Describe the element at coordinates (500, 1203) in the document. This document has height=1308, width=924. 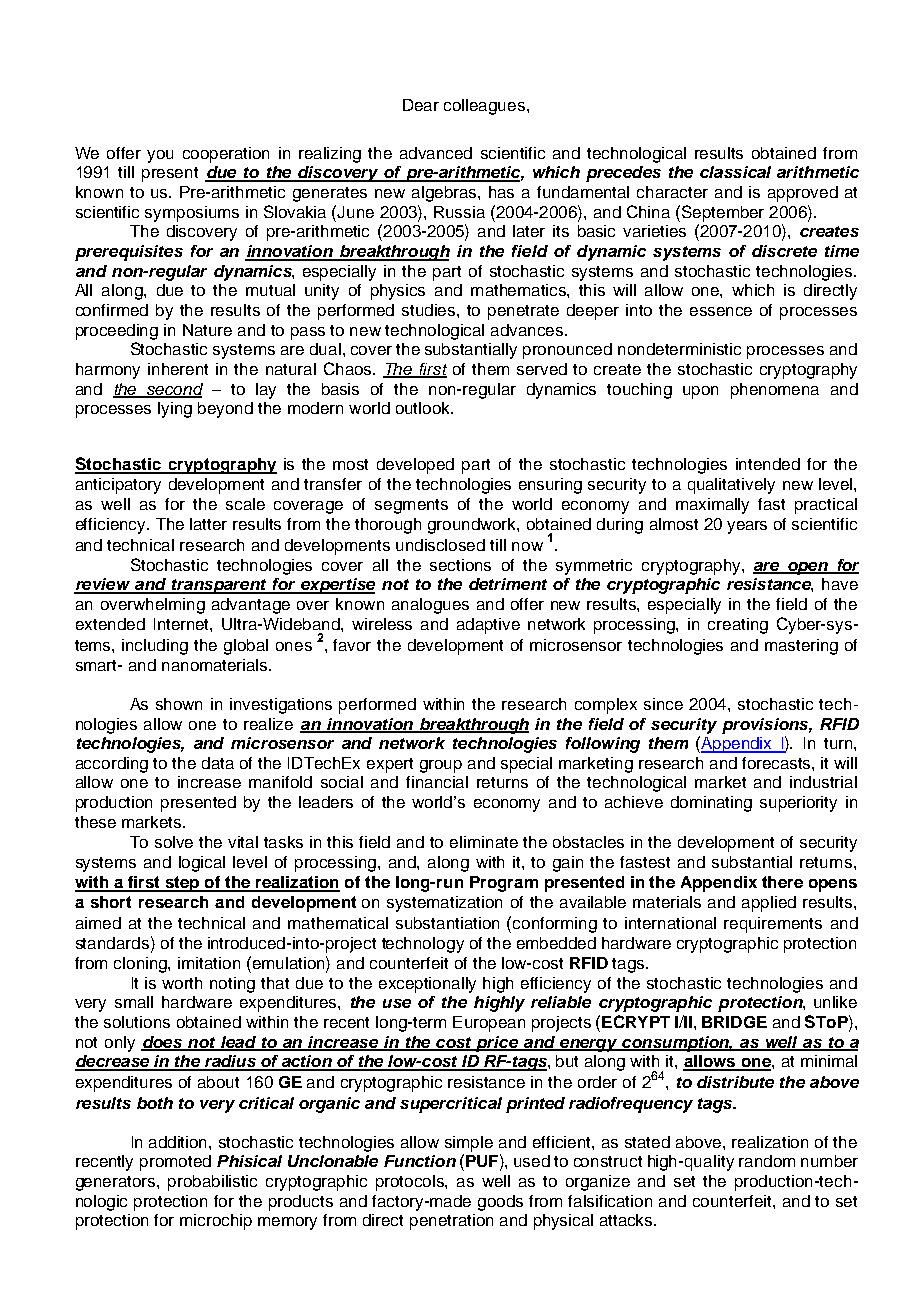
I see `goods` at that location.
